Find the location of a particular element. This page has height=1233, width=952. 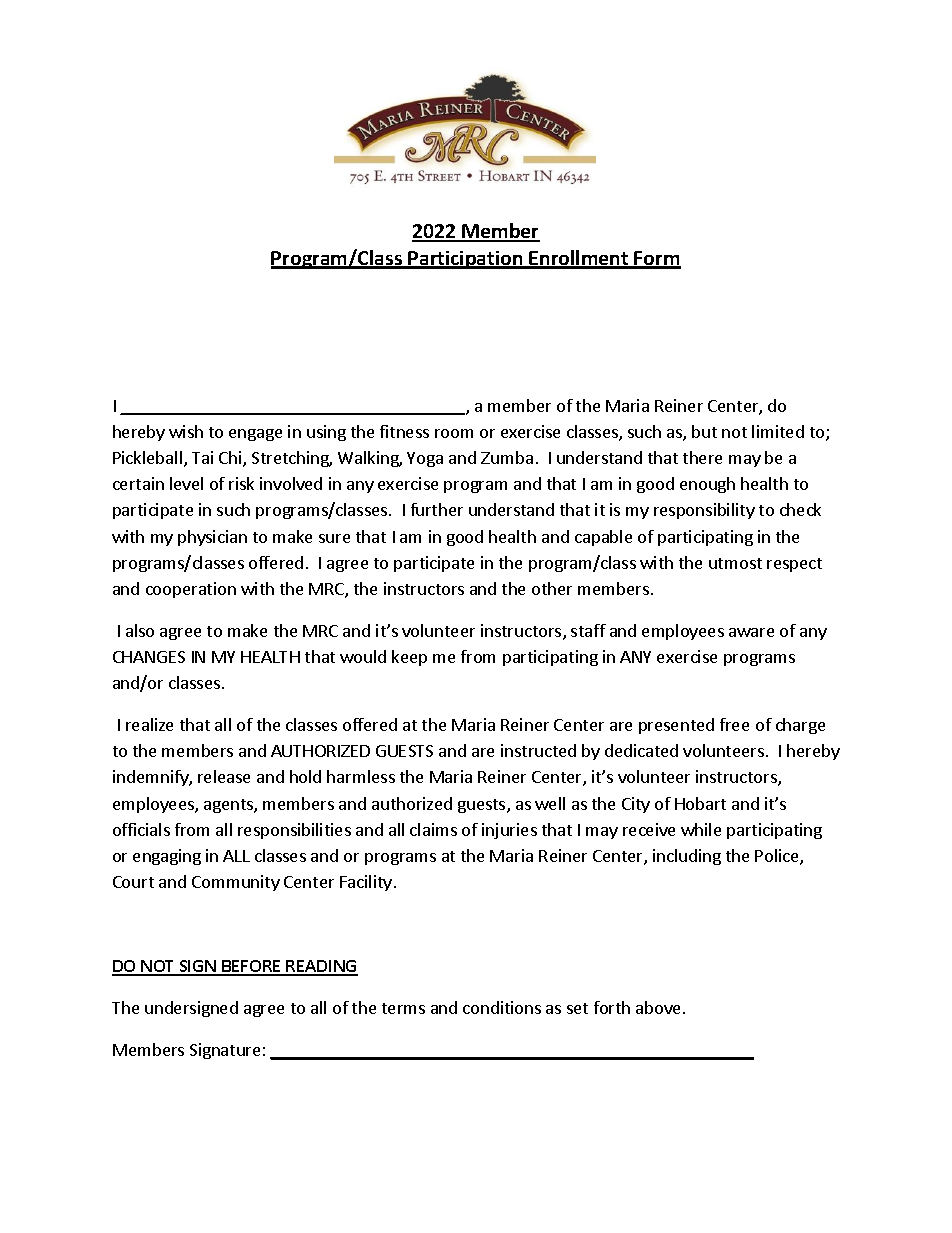

Enrollment is located at coordinates (579, 259).
